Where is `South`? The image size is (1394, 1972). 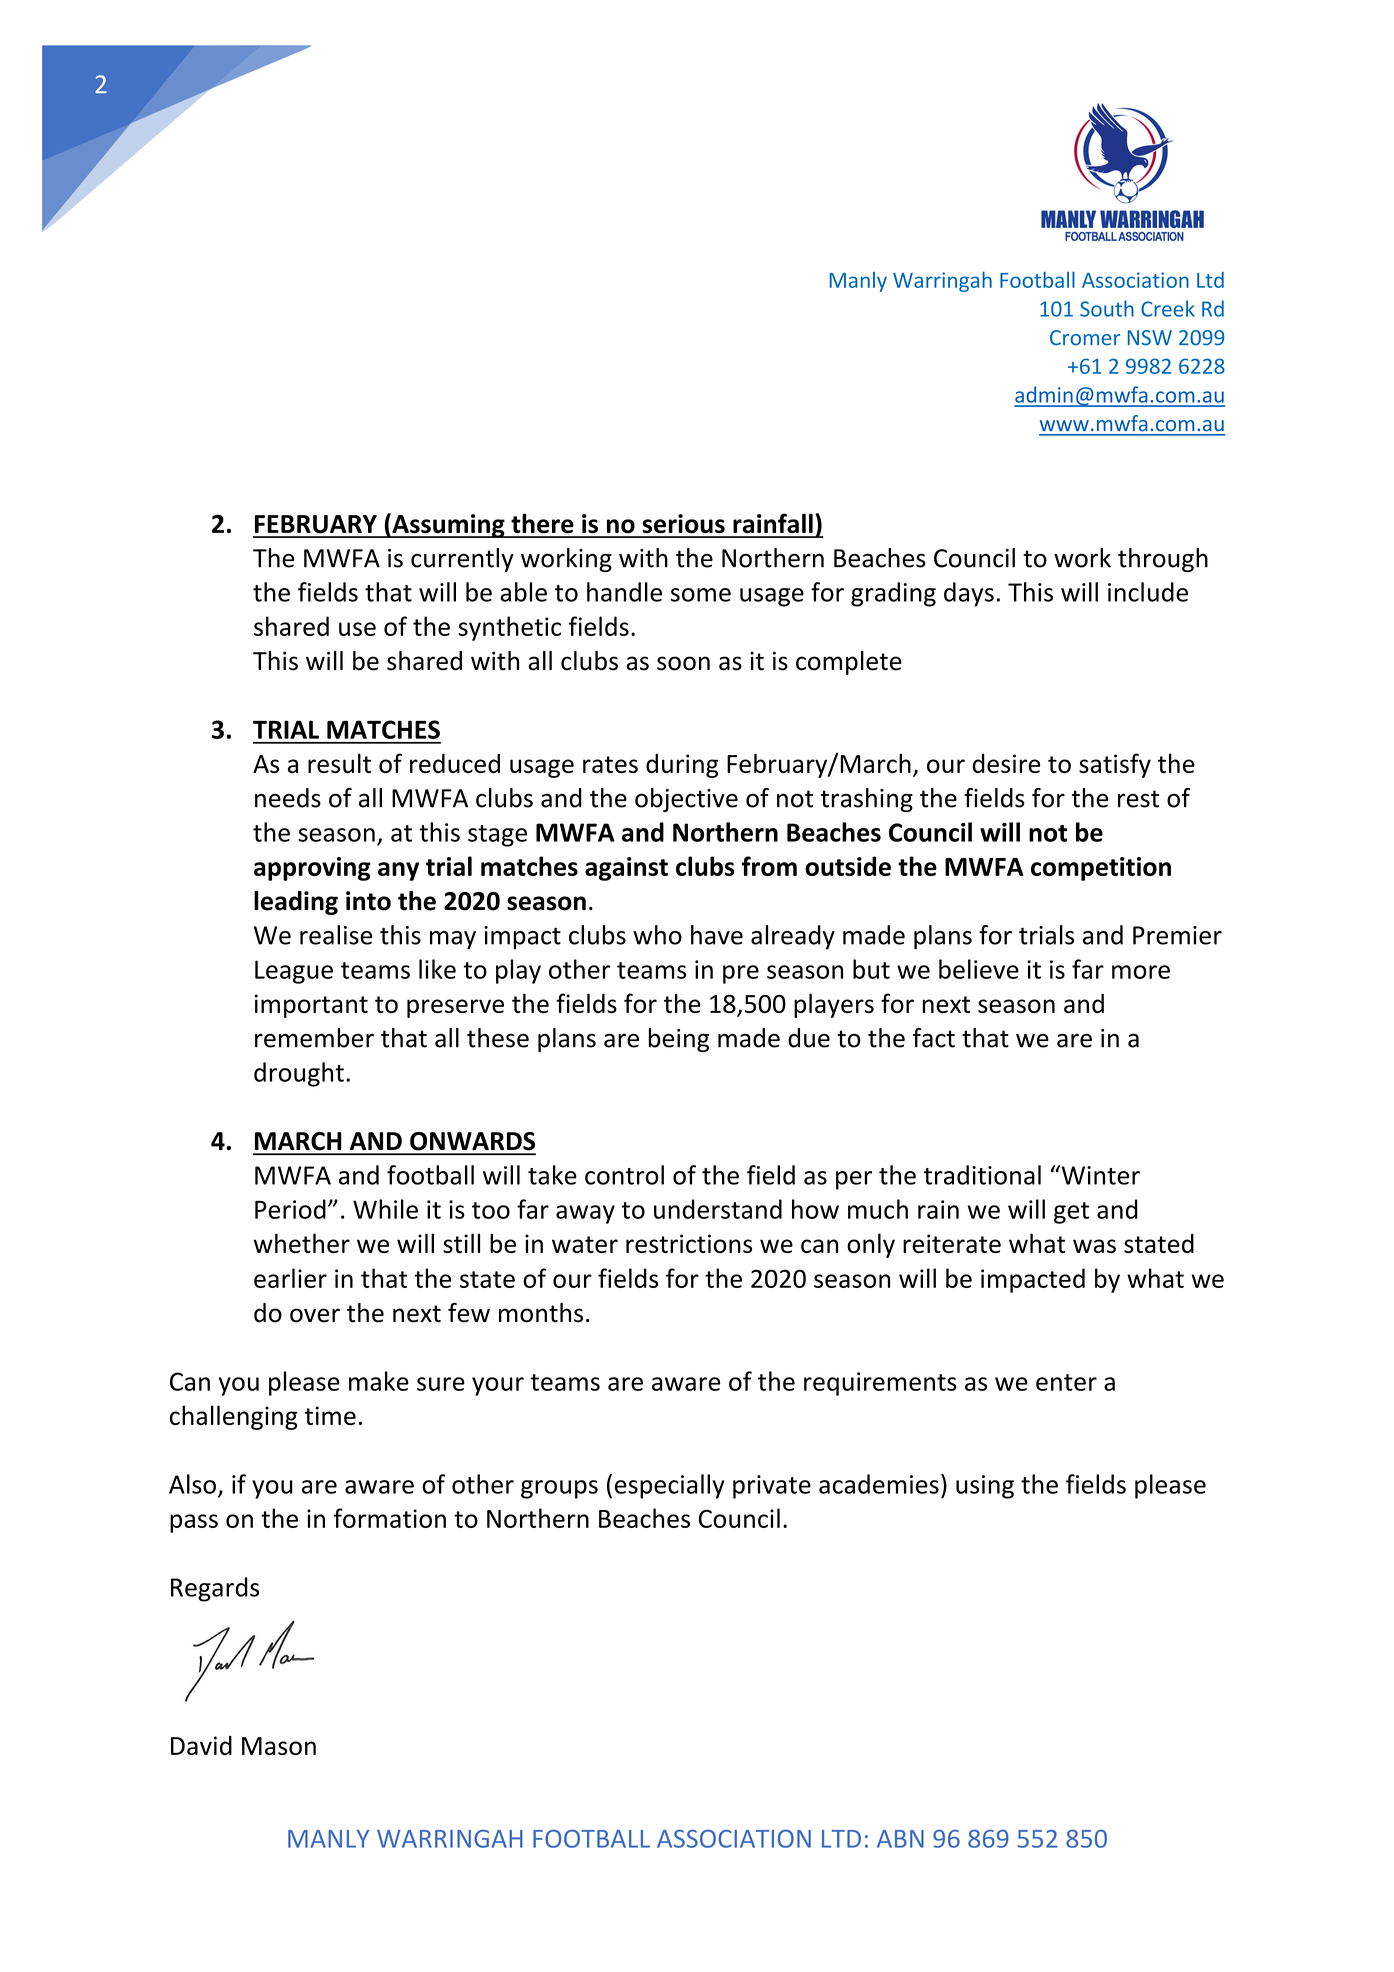
South is located at coordinates (1107, 308).
